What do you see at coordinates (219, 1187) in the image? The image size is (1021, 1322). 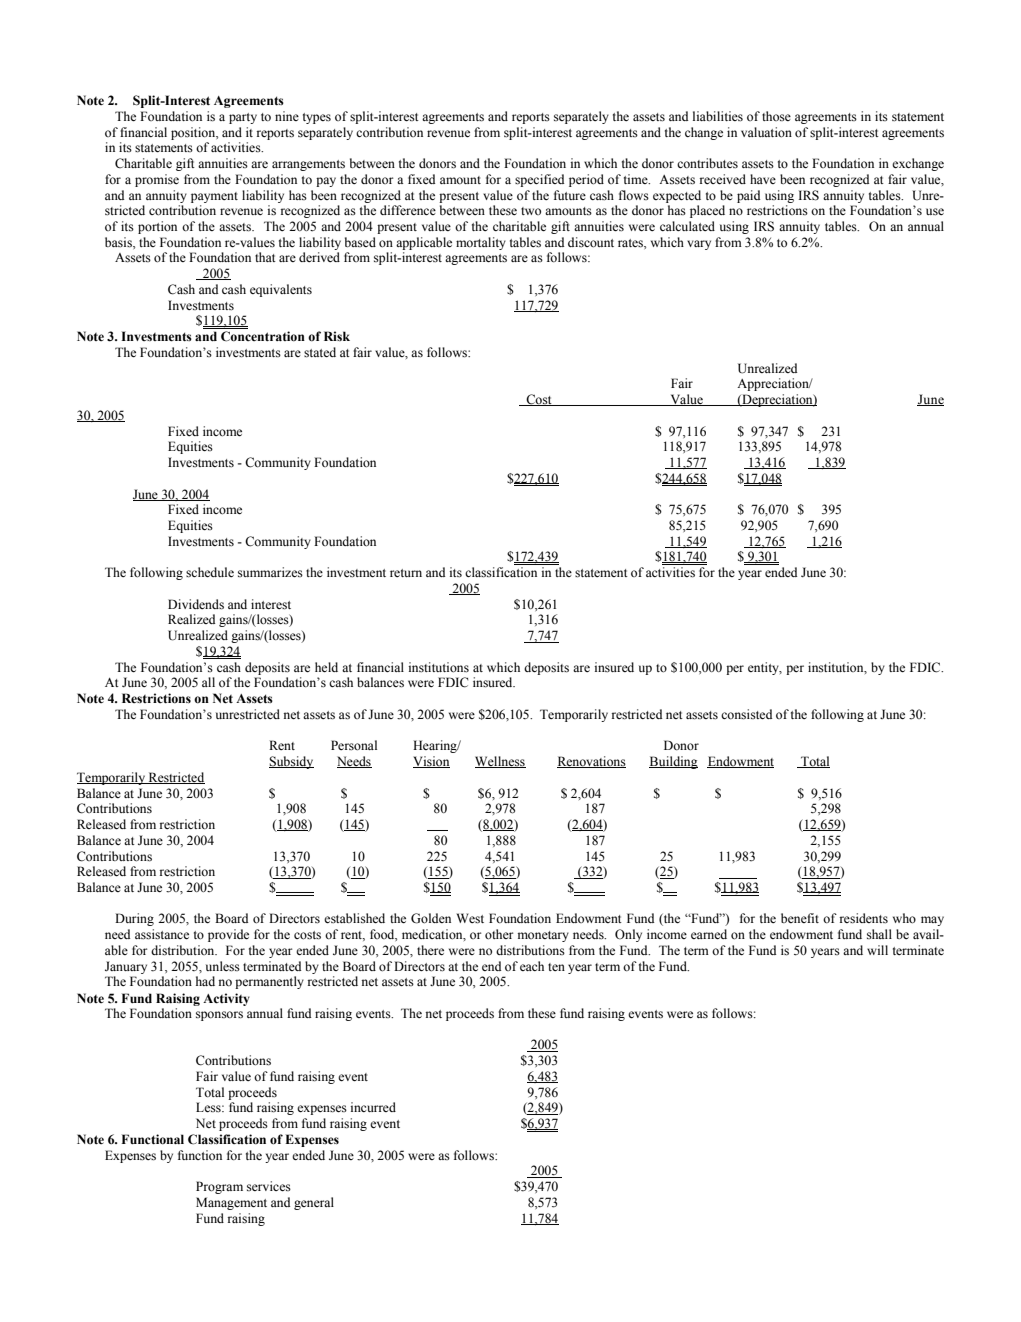 I see `Program` at bounding box center [219, 1187].
